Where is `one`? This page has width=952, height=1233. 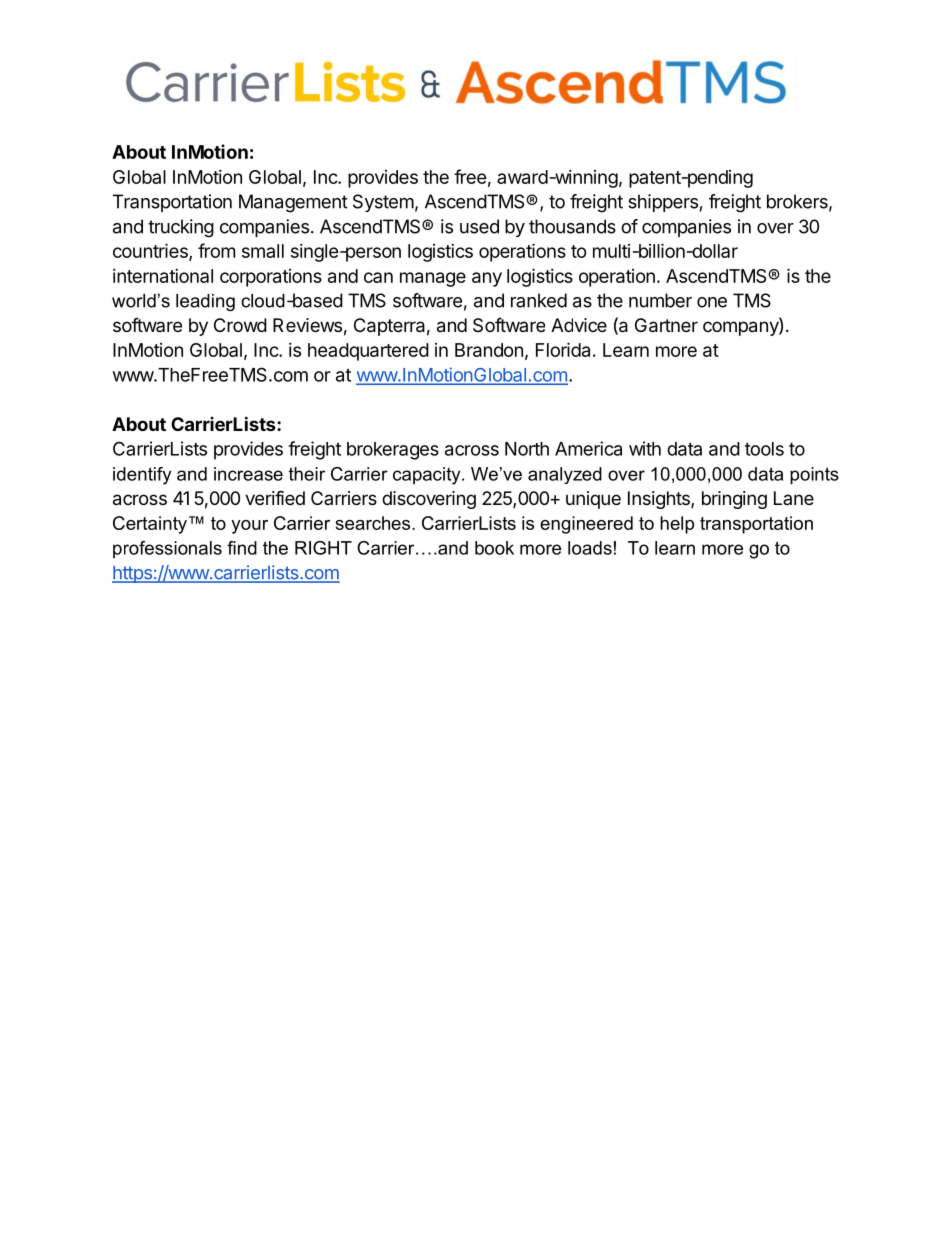 one is located at coordinates (712, 302).
